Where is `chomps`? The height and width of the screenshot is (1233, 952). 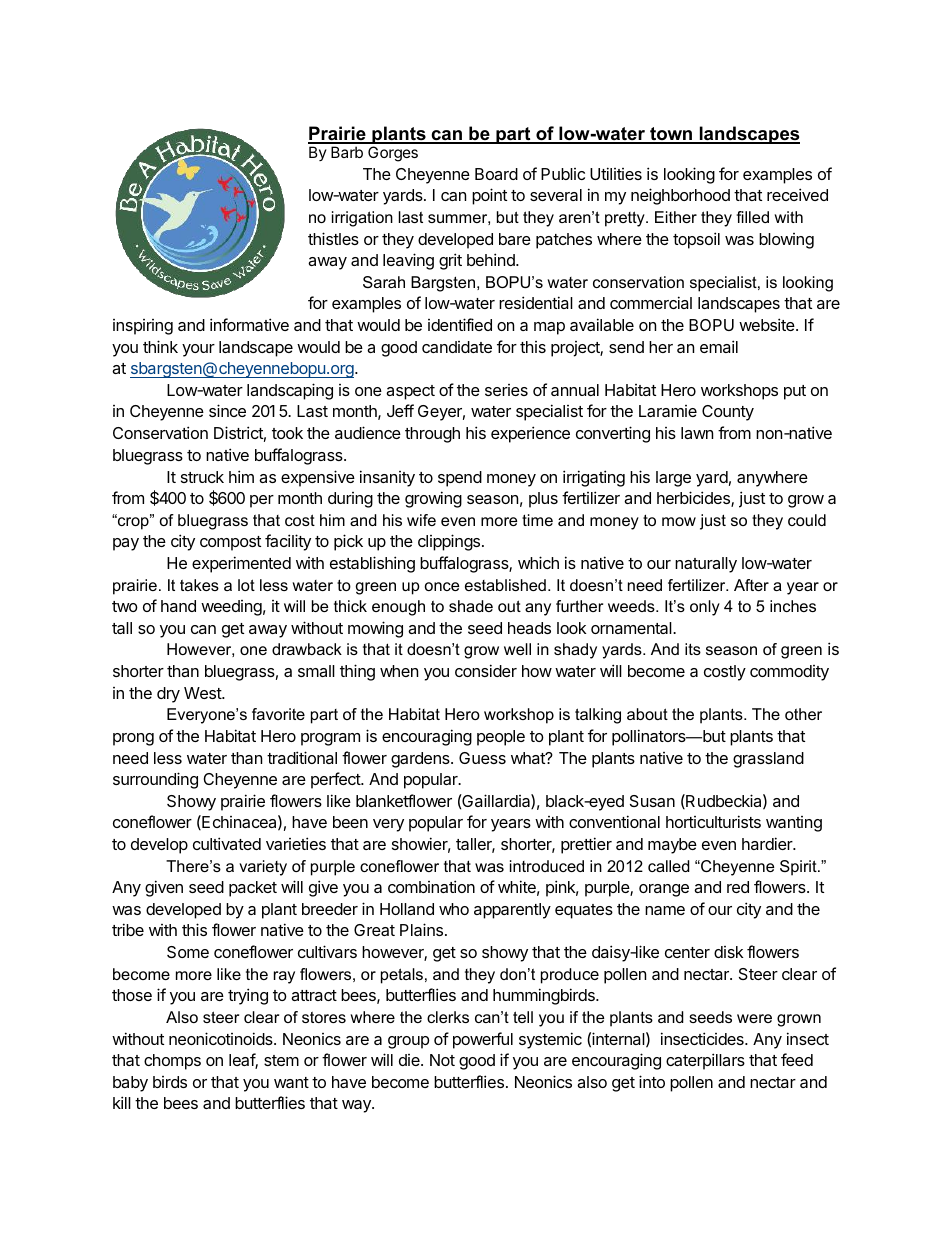
chomps is located at coordinates (172, 1062).
